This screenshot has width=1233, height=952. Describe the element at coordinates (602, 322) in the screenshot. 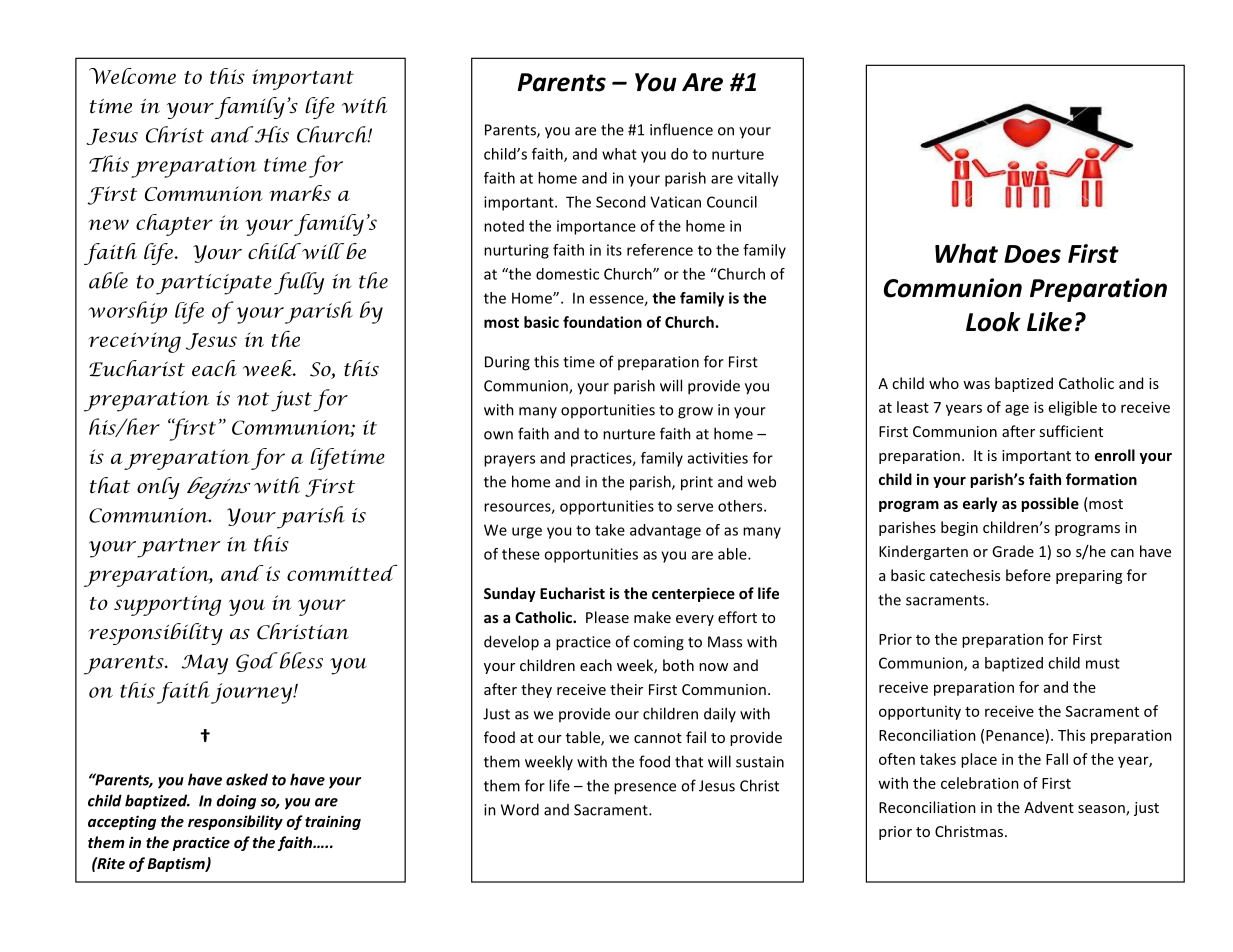

I see `foundation` at that location.
